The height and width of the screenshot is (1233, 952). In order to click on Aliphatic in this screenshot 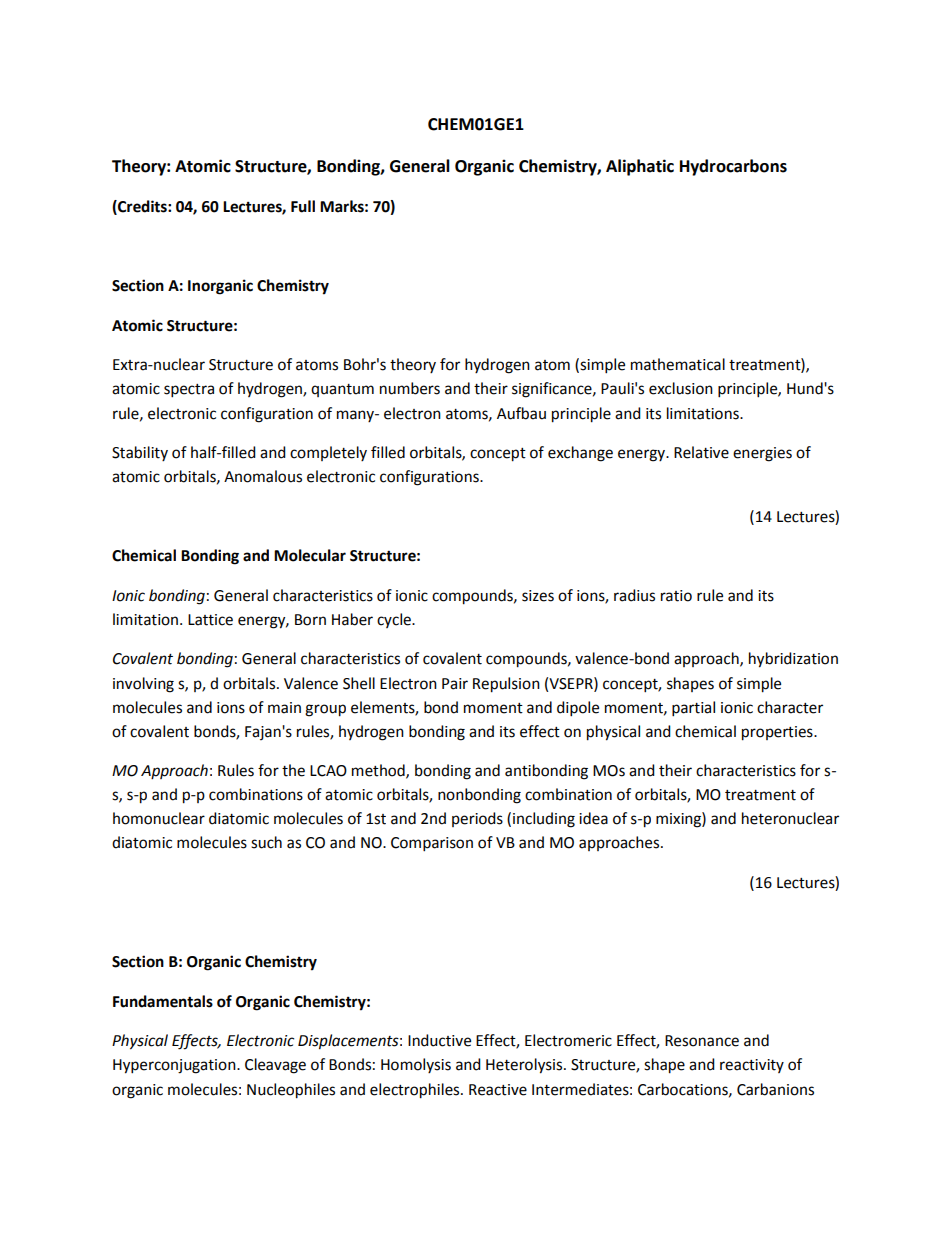, I will do `click(640, 167)`.
